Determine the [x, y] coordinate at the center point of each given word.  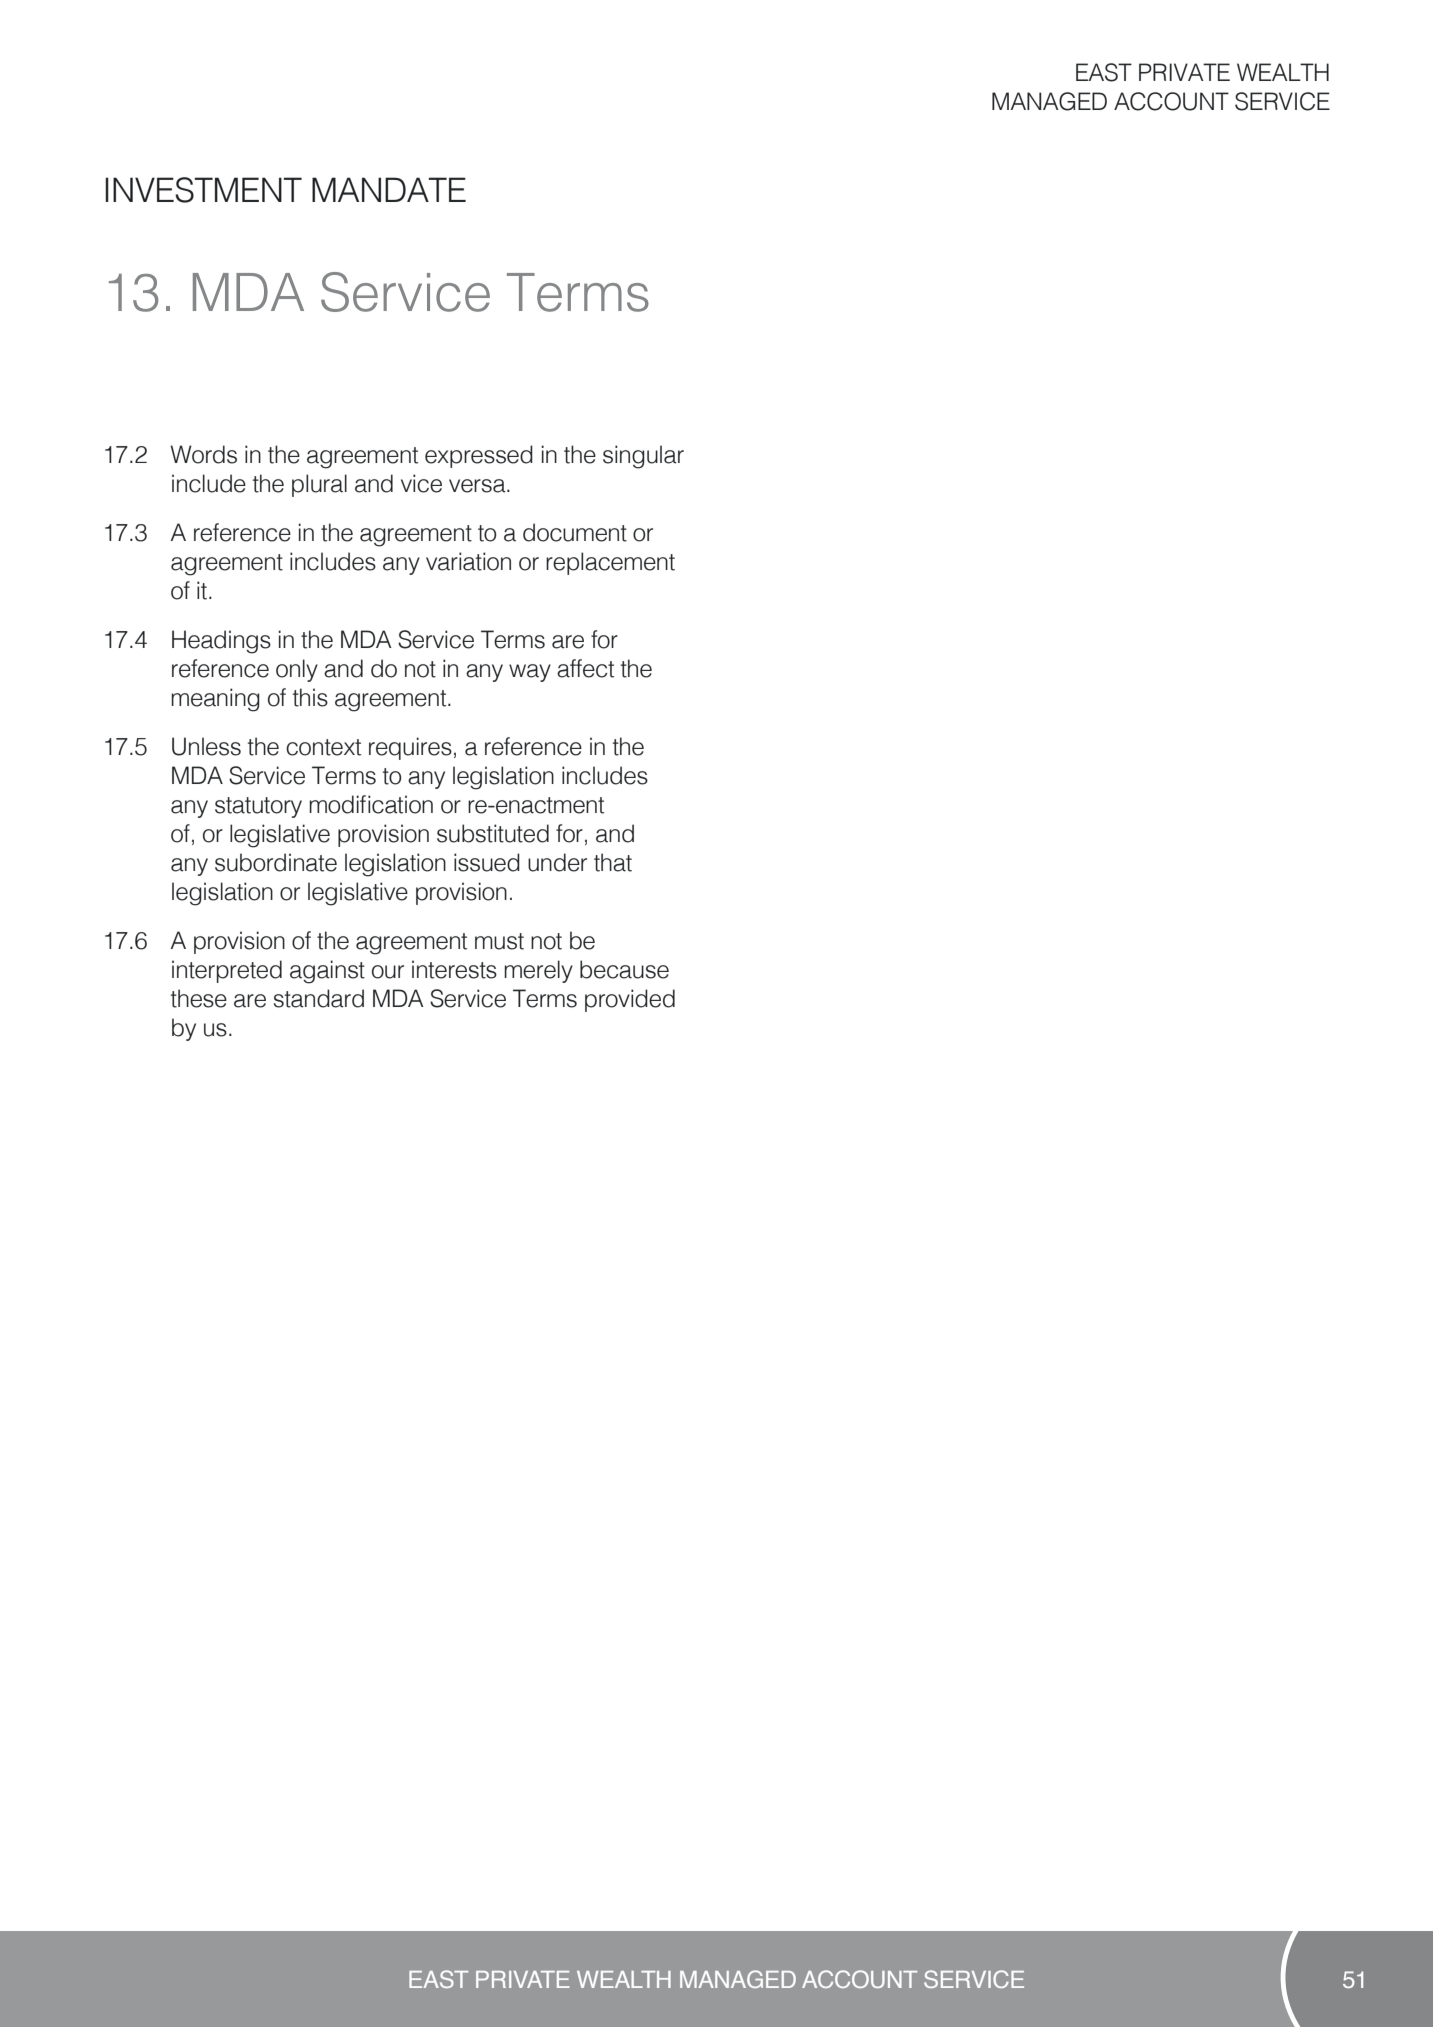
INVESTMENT [203, 190]
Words [203, 454]
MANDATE [389, 189]
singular [643, 457]
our [388, 972]
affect [585, 668]
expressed [479, 456]
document [575, 532]
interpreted [227, 971]
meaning [215, 700]
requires [410, 748]
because [624, 969]
